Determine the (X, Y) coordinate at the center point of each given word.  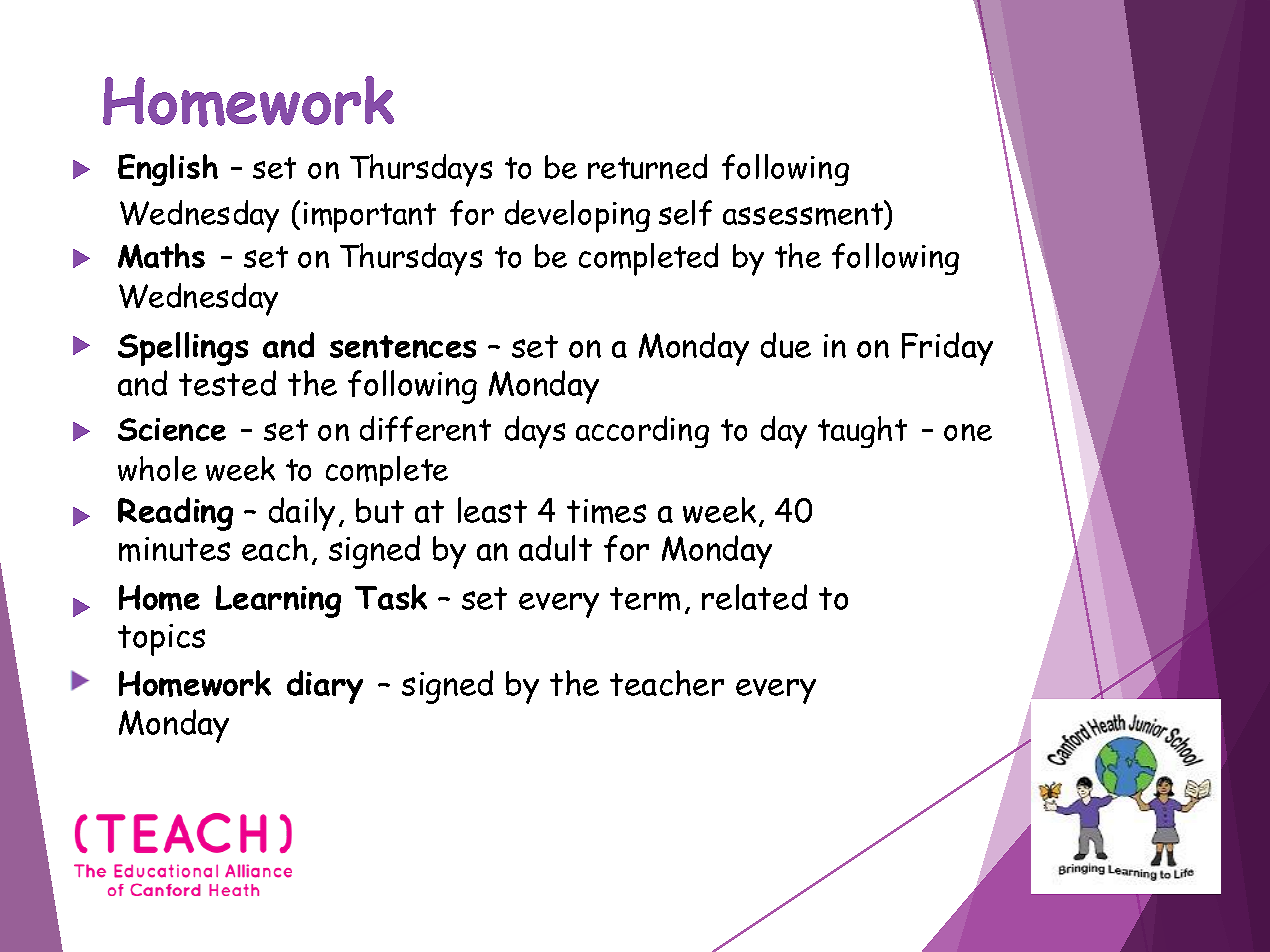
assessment (804, 214)
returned (647, 166)
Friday (947, 349)
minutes (174, 549)
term (645, 599)
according (642, 432)
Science (172, 429)
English (168, 170)
